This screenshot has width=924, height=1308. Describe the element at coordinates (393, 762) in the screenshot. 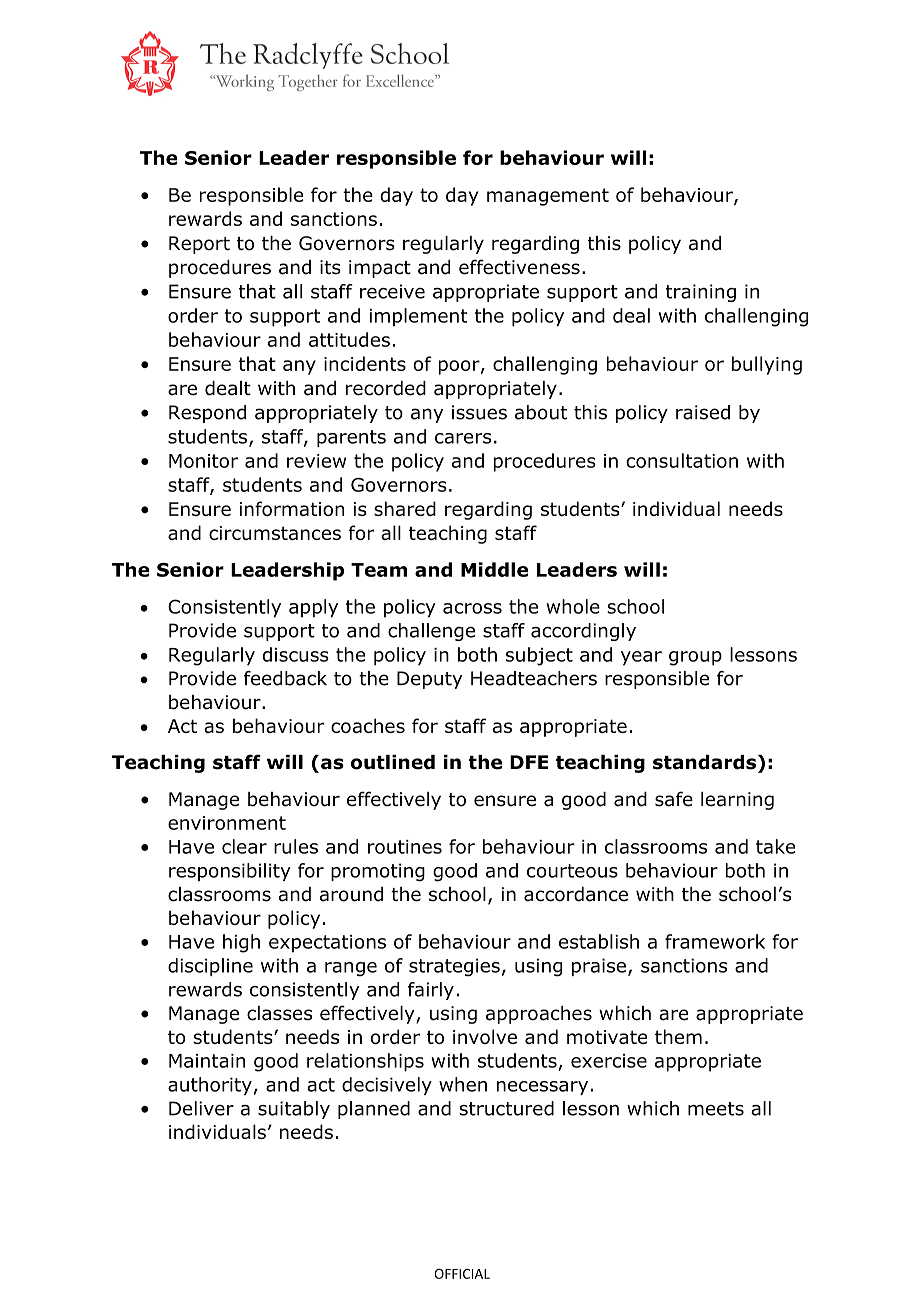

I see `outlined` at that location.
